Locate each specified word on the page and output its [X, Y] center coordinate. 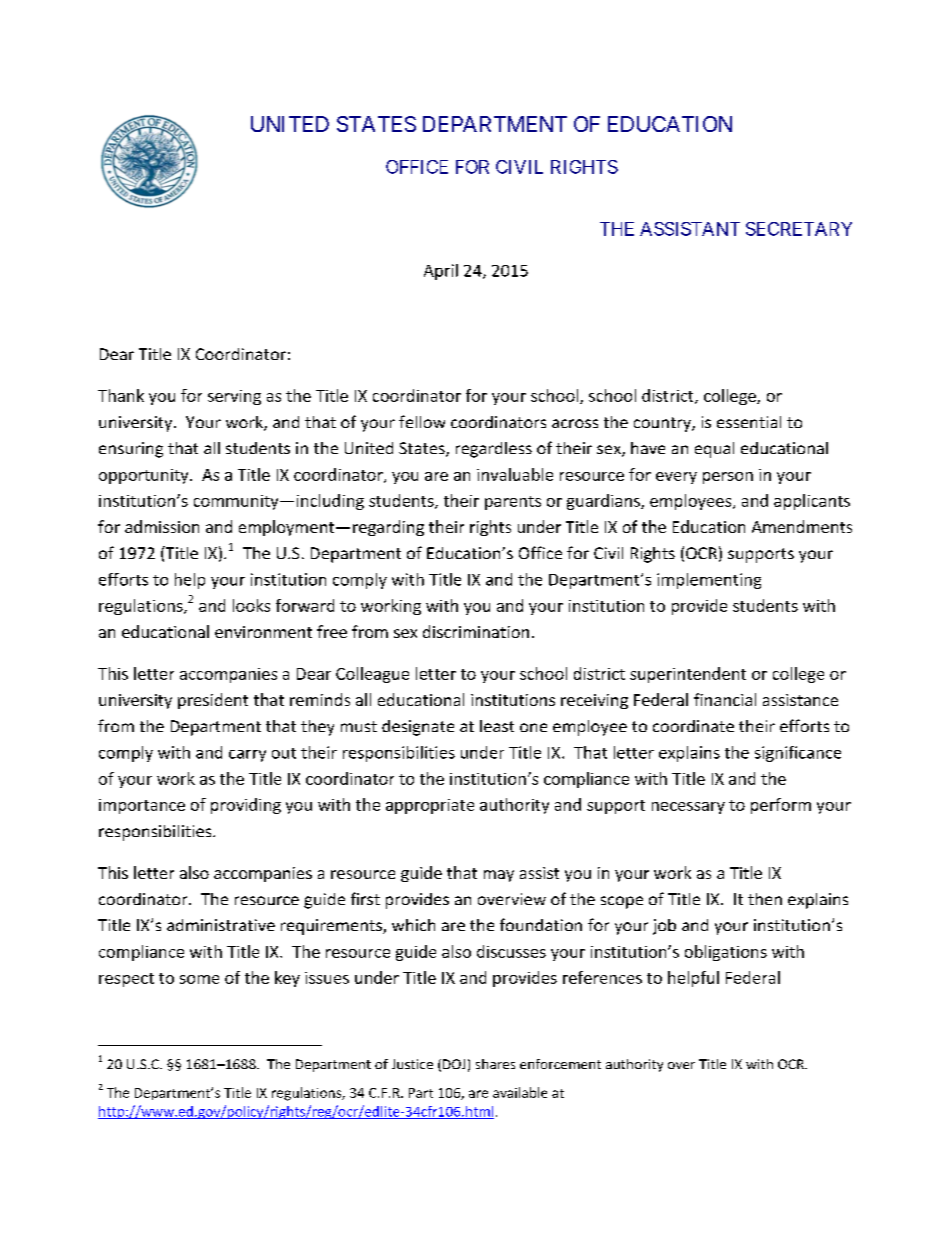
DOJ [454, 1064]
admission [162, 526]
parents [513, 503]
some [199, 979]
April [441, 272]
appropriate [430, 806]
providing [246, 806]
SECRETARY [799, 229]
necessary [688, 808]
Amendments [802, 526]
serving [234, 397]
